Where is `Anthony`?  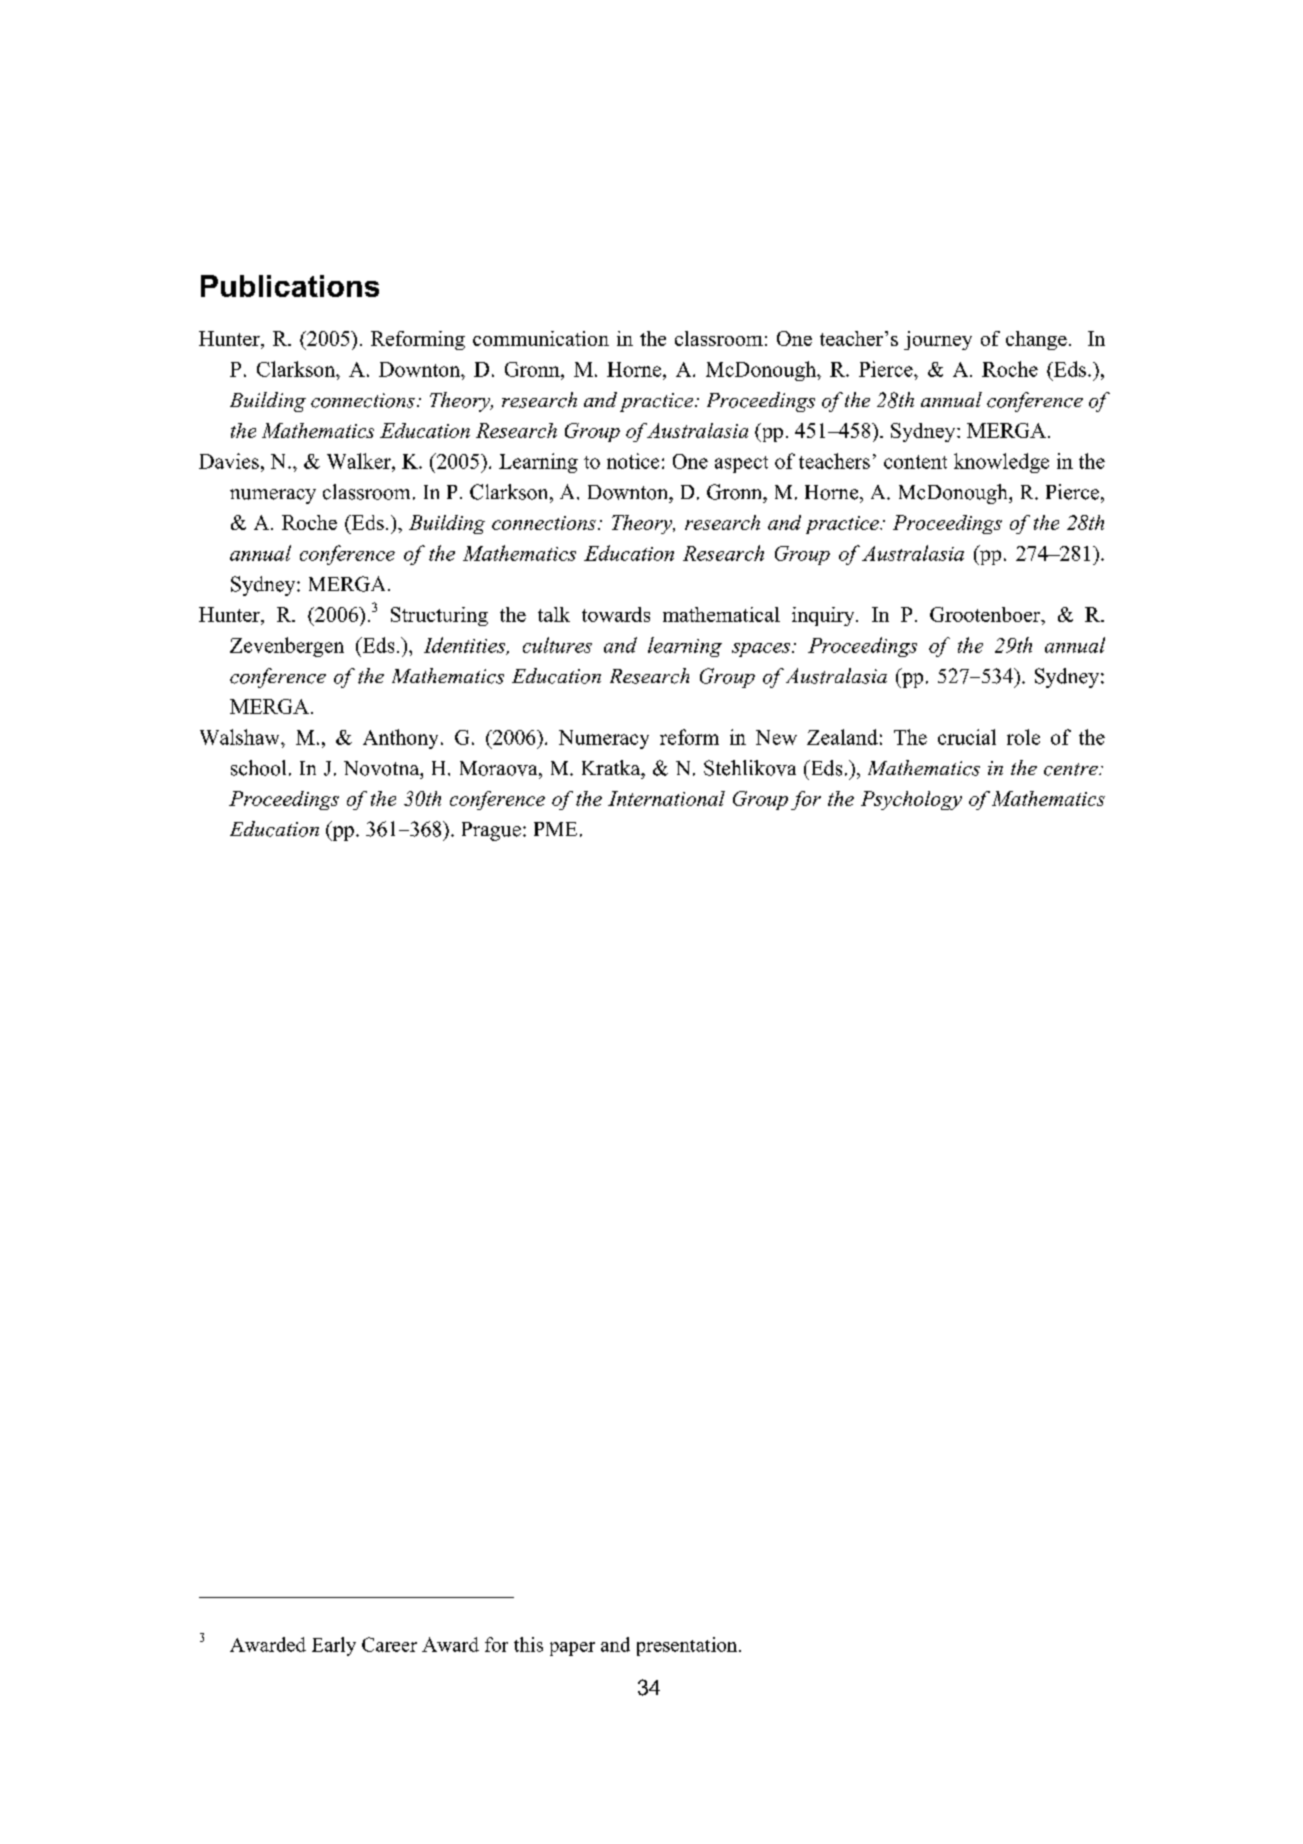 Anthony is located at coordinates (400, 739).
